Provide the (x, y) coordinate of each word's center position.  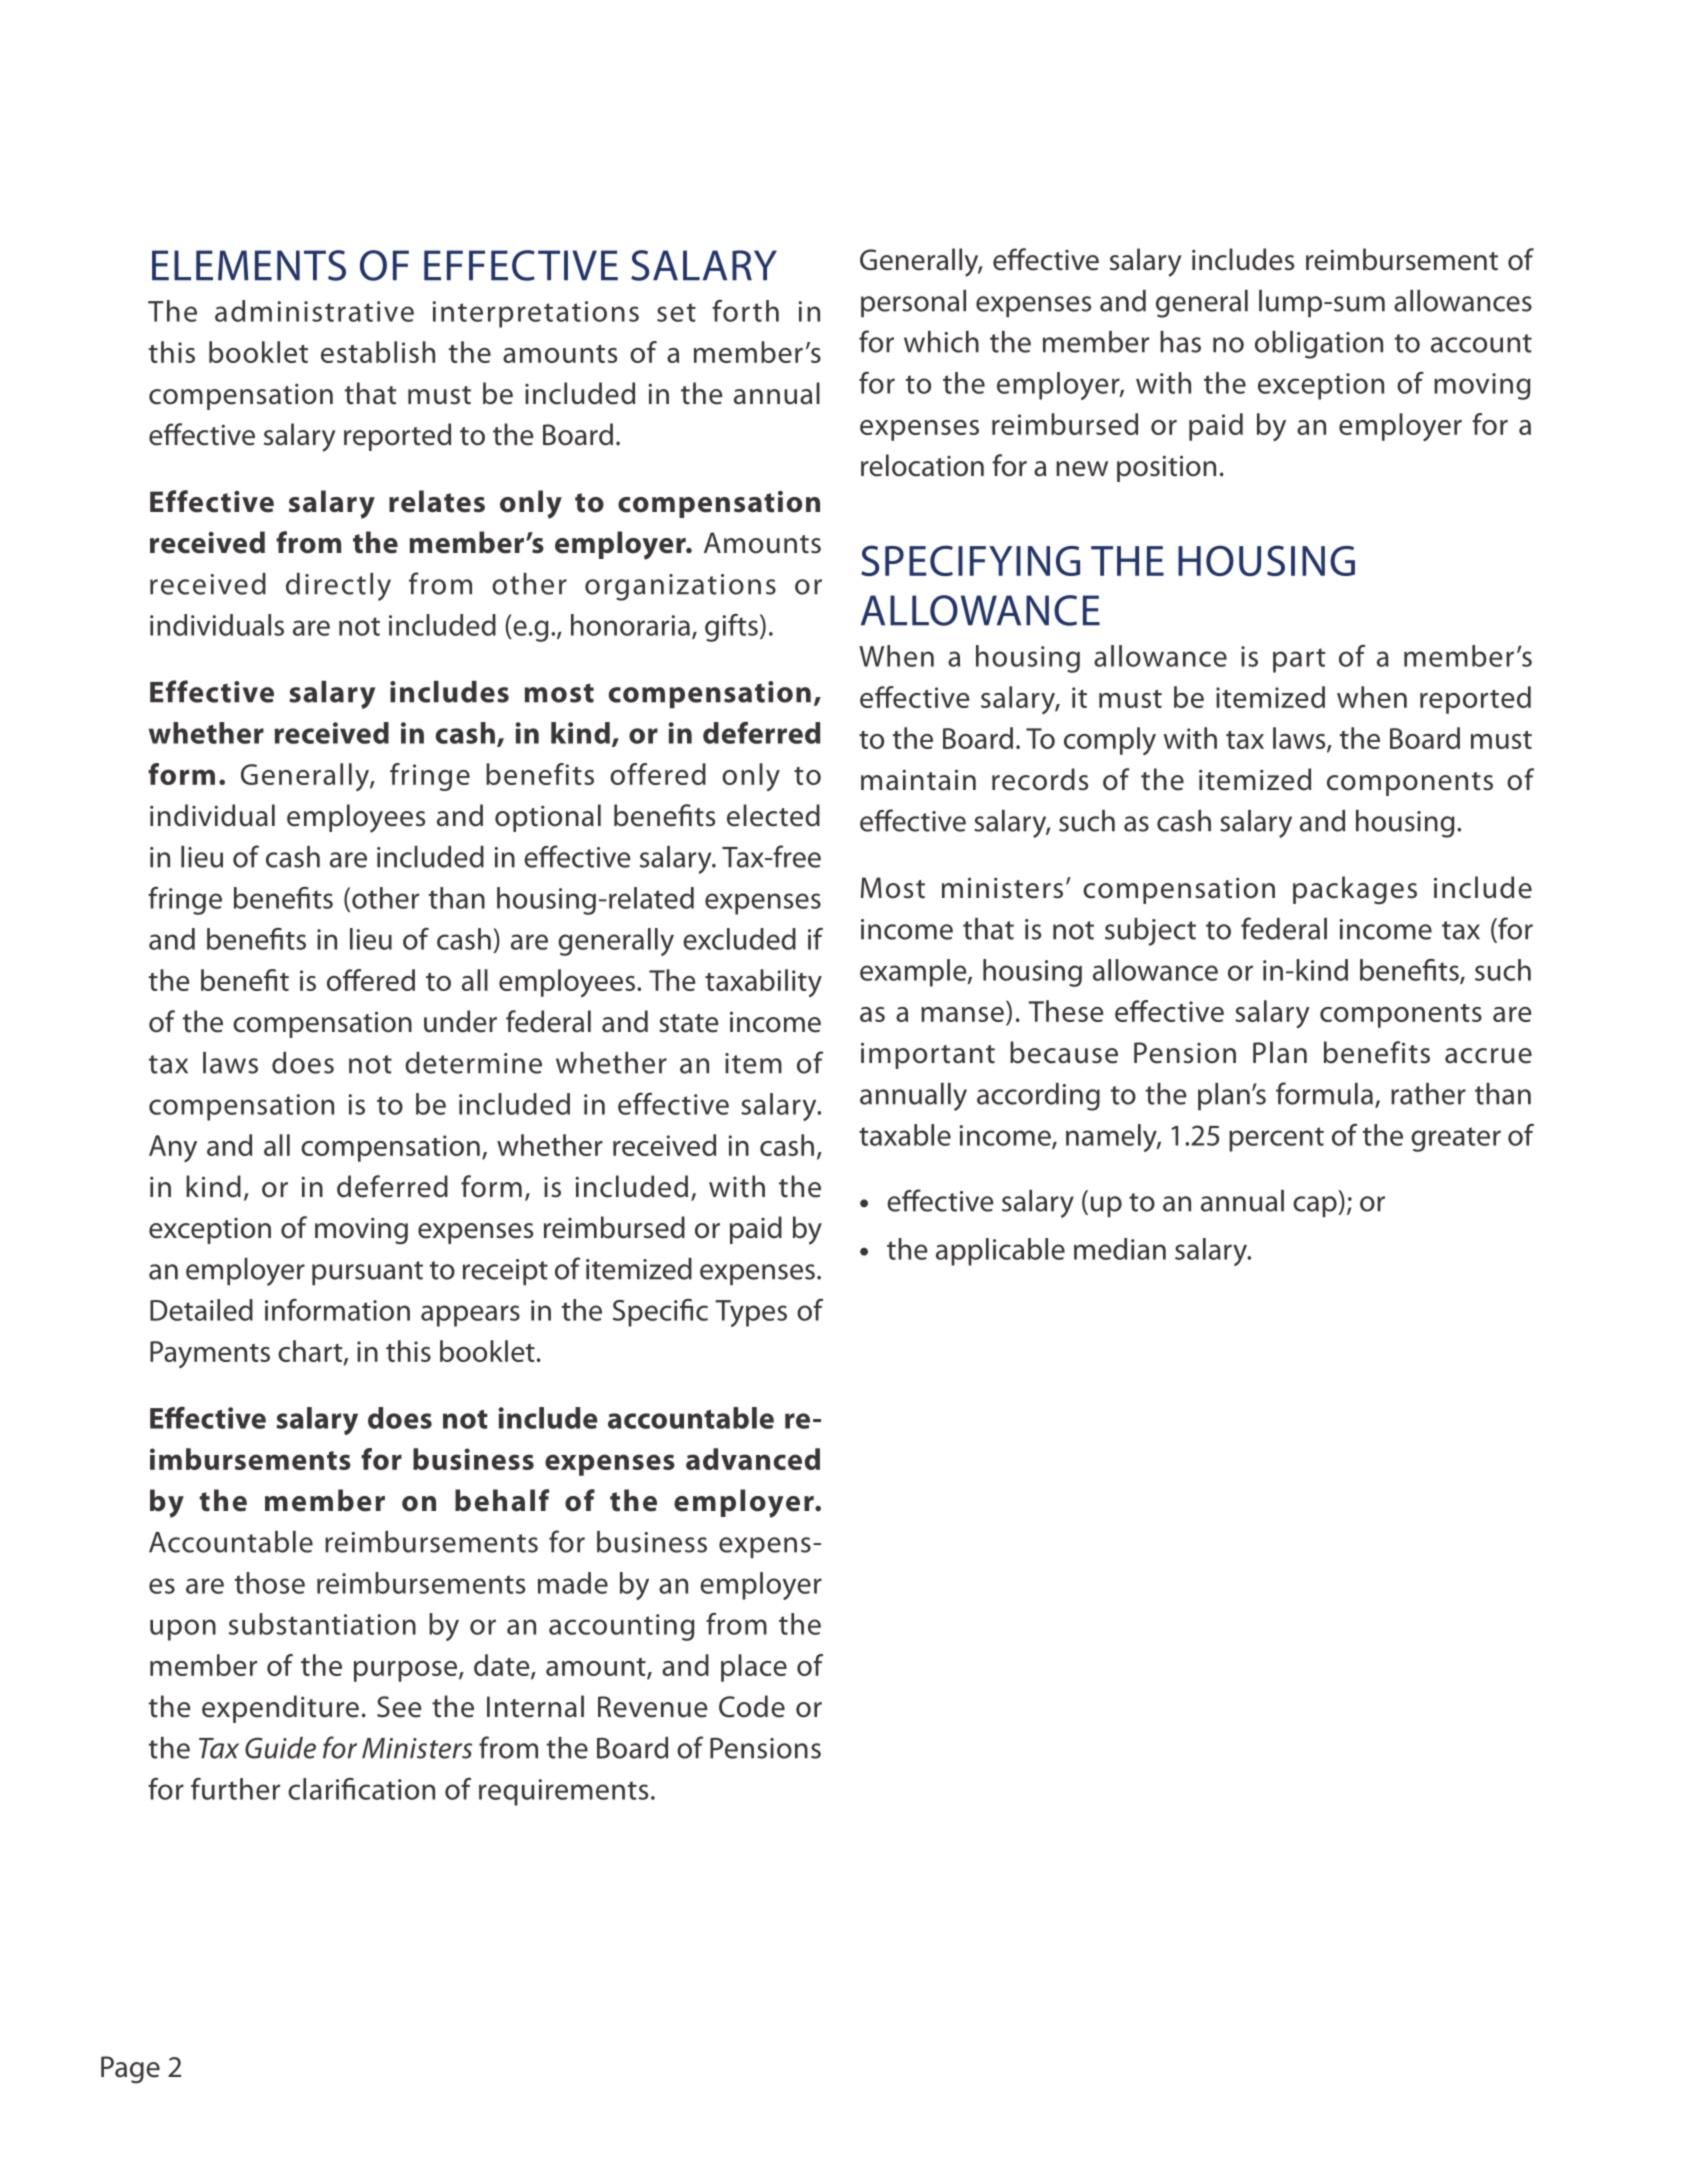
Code (752, 1706)
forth (745, 311)
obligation (1319, 345)
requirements (563, 1792)
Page (130, 2070)
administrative (314, 311)
